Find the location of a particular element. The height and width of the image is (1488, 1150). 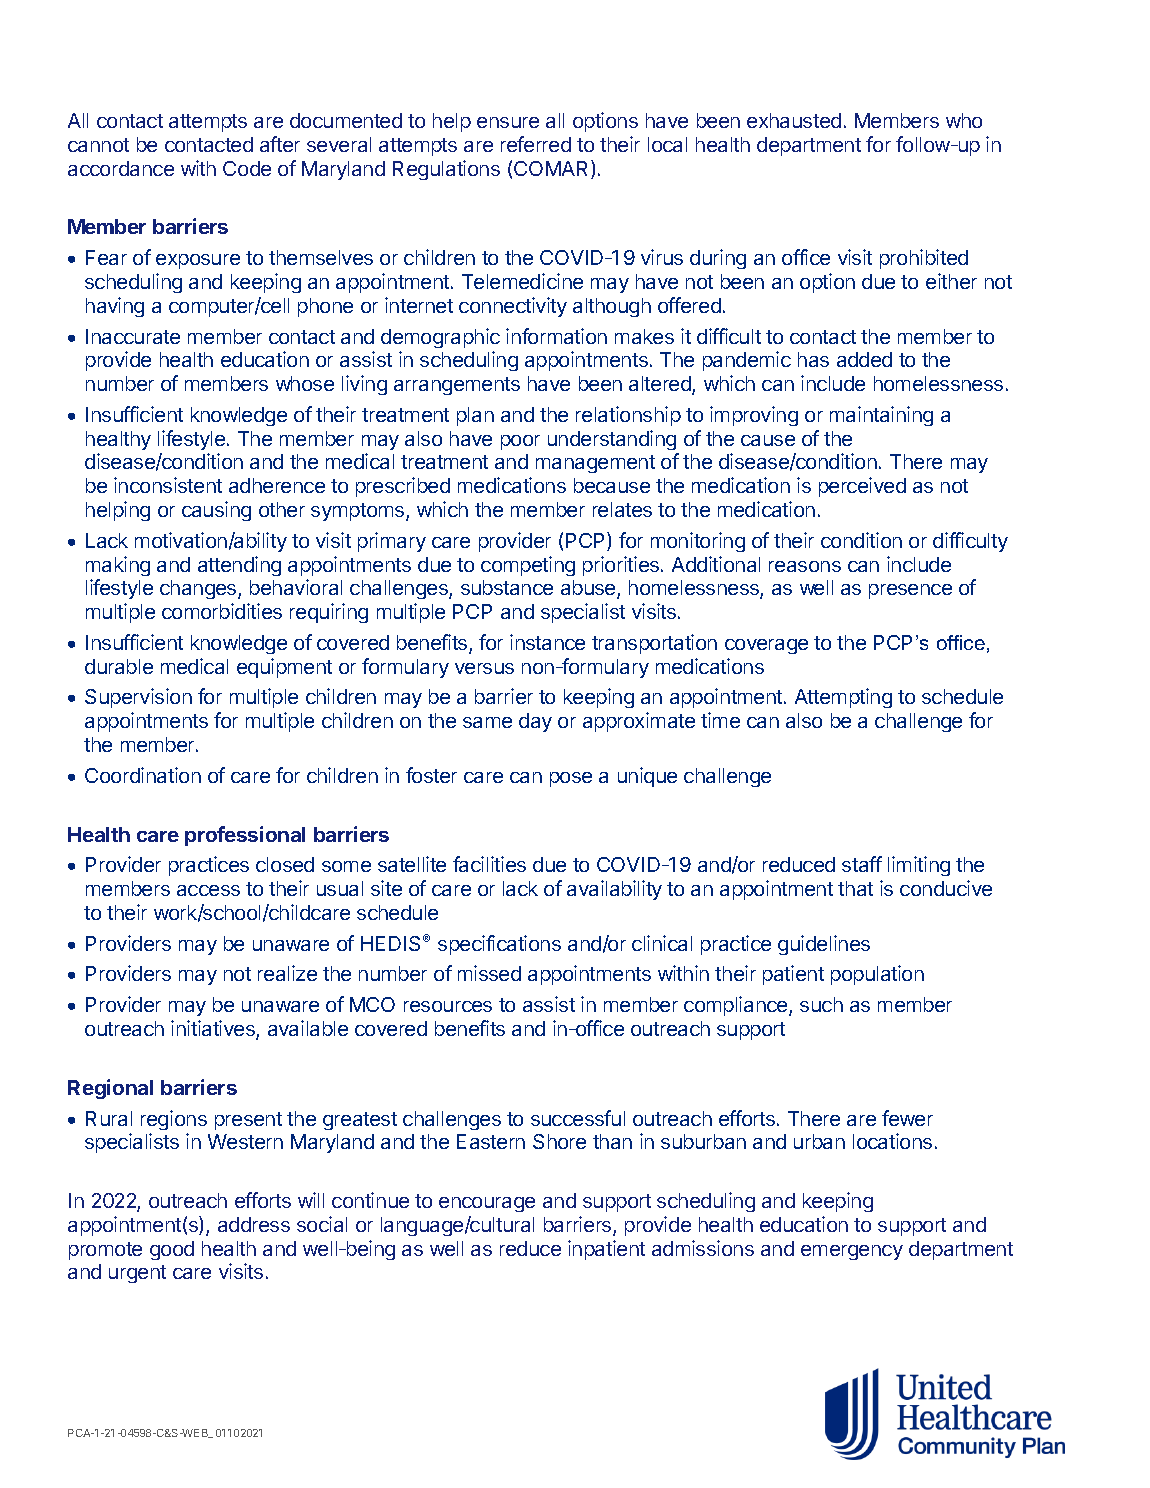

inconsistent is located at coordinates (168, 485).
